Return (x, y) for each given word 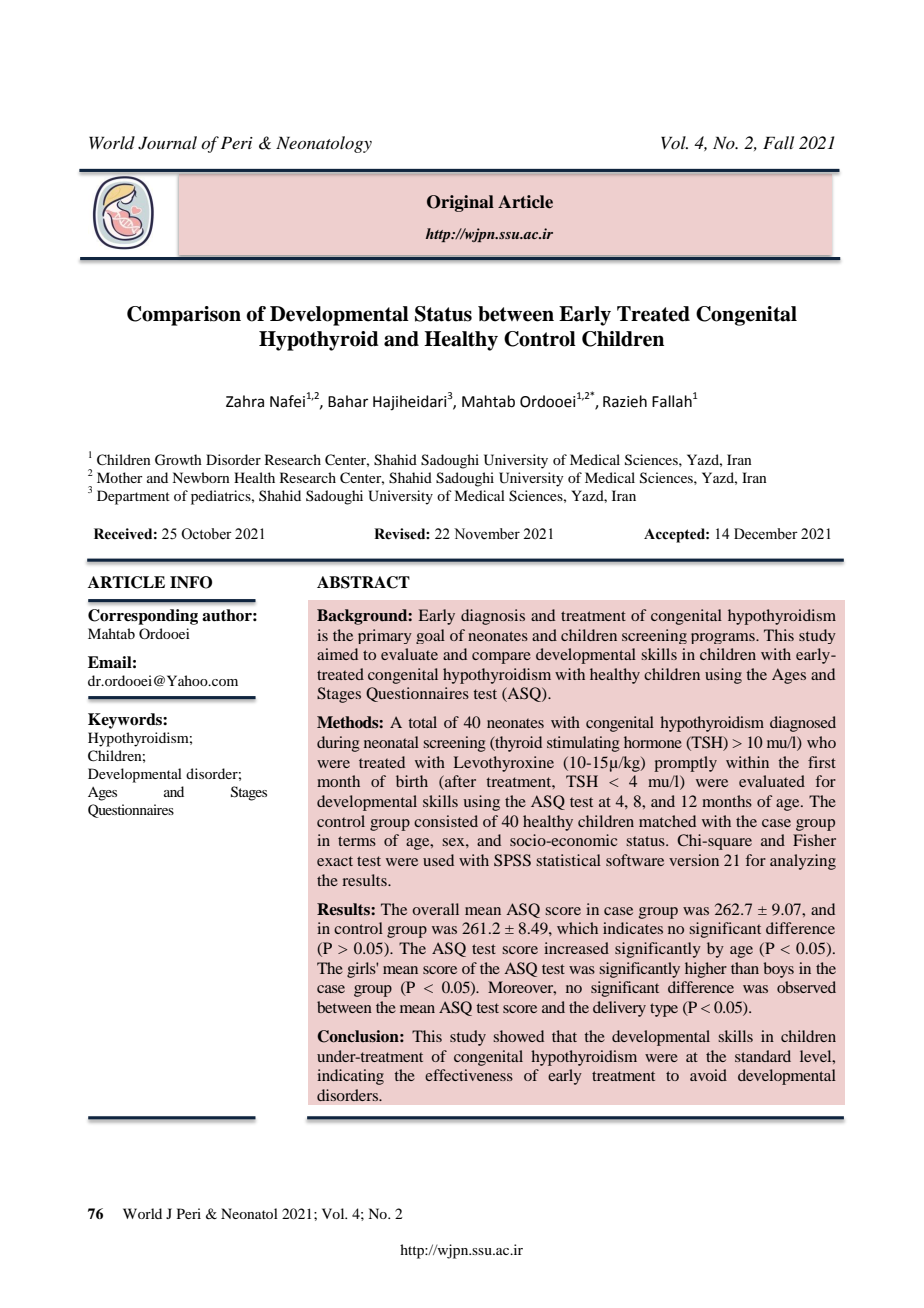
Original (460, 203)
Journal (167, 143)
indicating (350, 1077)
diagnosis (493, 617)
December (766, 534)
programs (724, 638)
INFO (191, 582)
